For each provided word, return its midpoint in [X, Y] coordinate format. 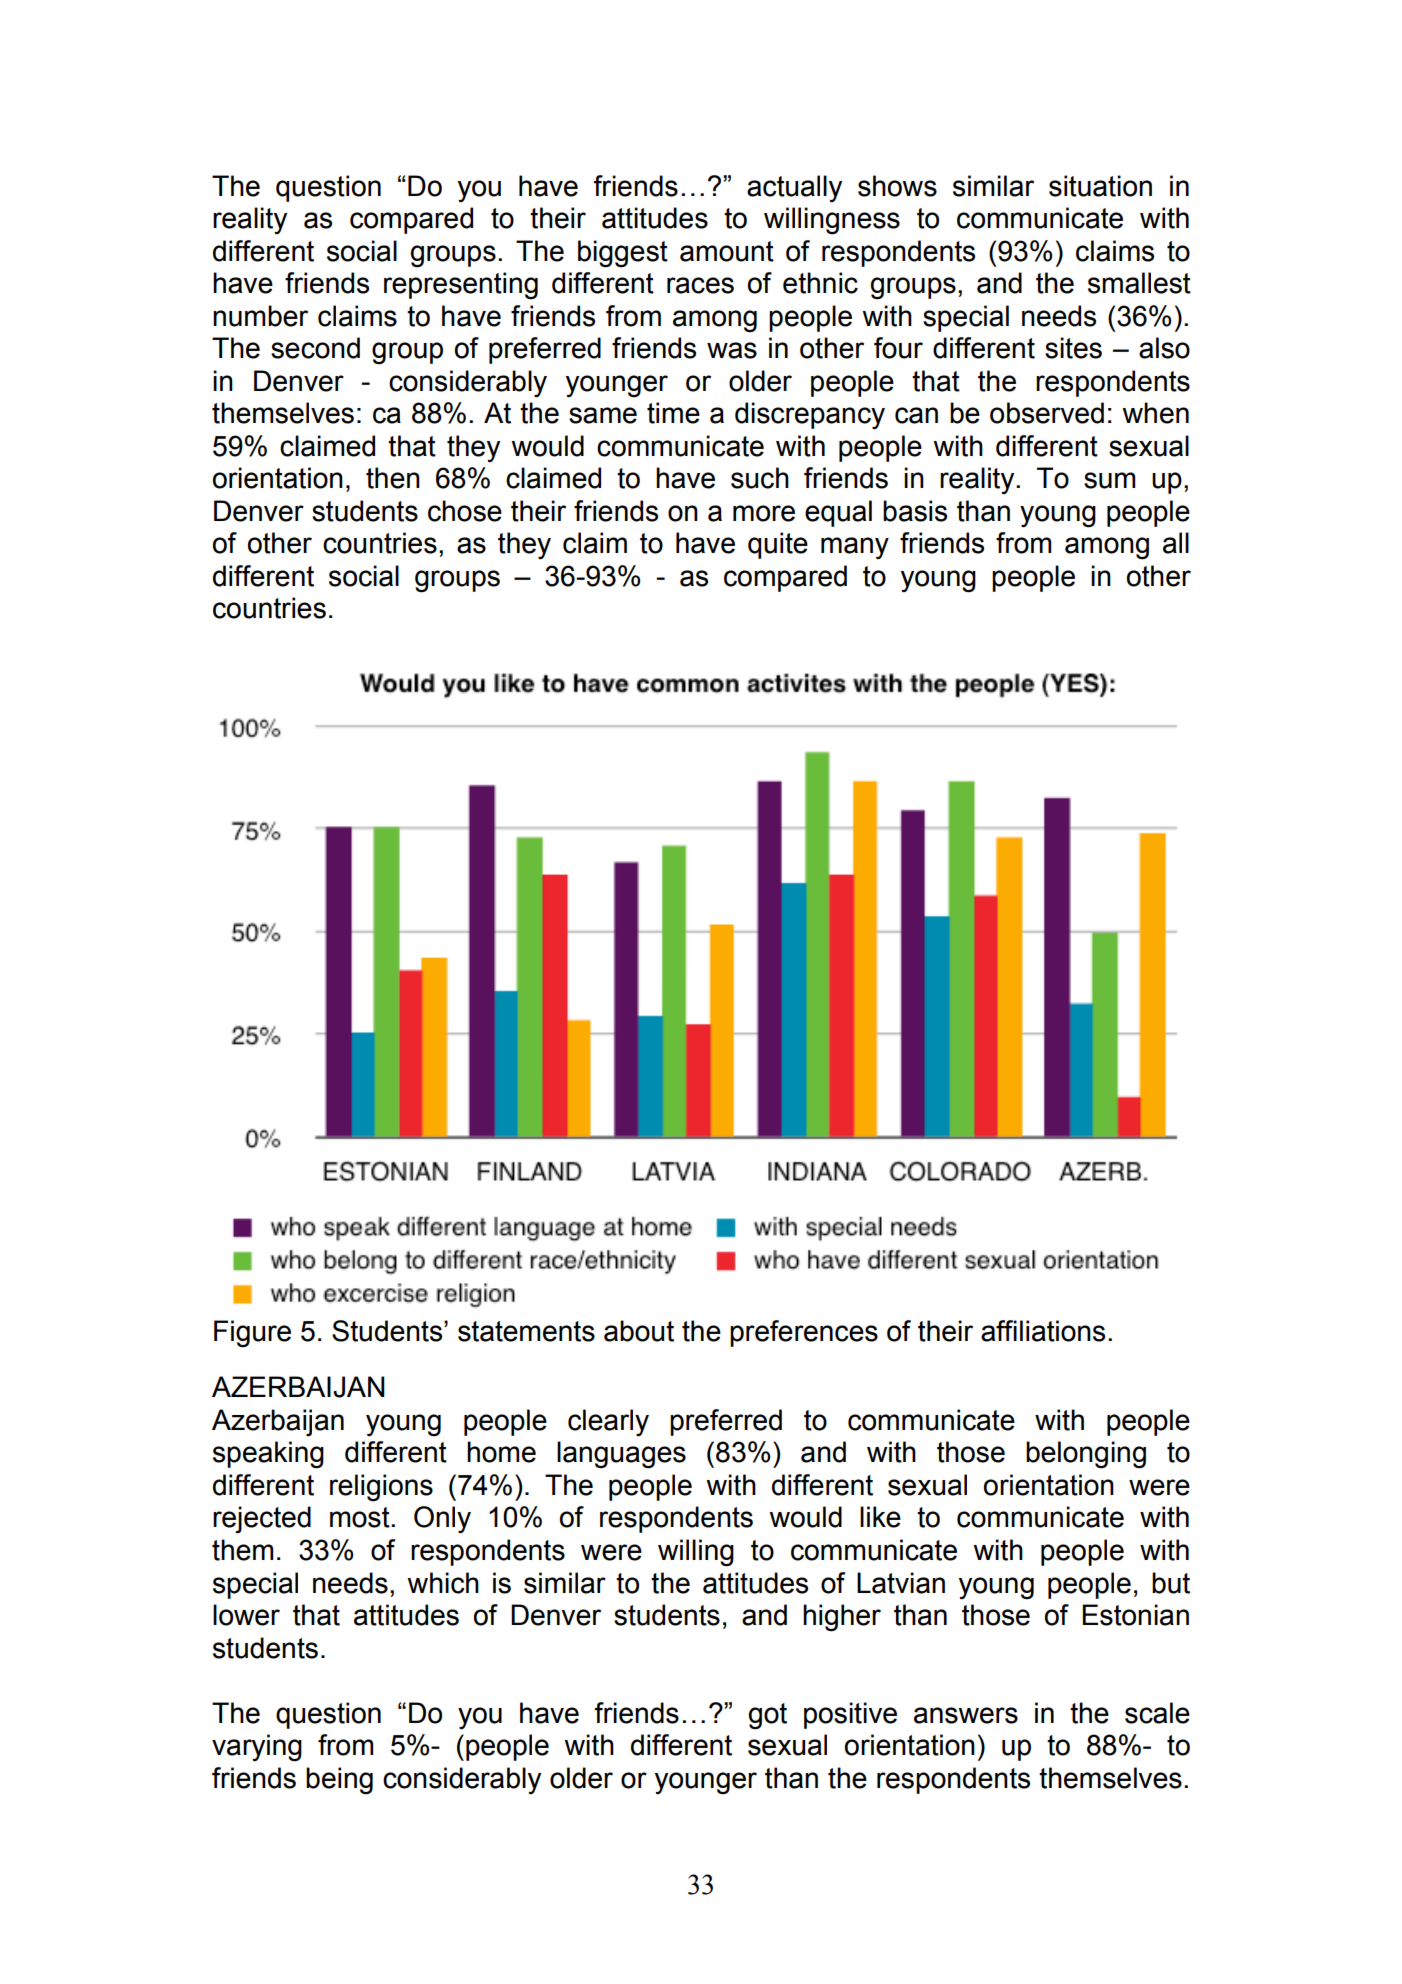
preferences [804, 1333]
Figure [252, 1333]
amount [727, 251]
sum [1109, 480]
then [393, 478]
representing [461, 285]
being [339, 1780]
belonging [1086, 1455]
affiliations [1043, 1331]
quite [778, 545]
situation [1100, 186]
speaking [268, 1455]
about [639, 1331]
